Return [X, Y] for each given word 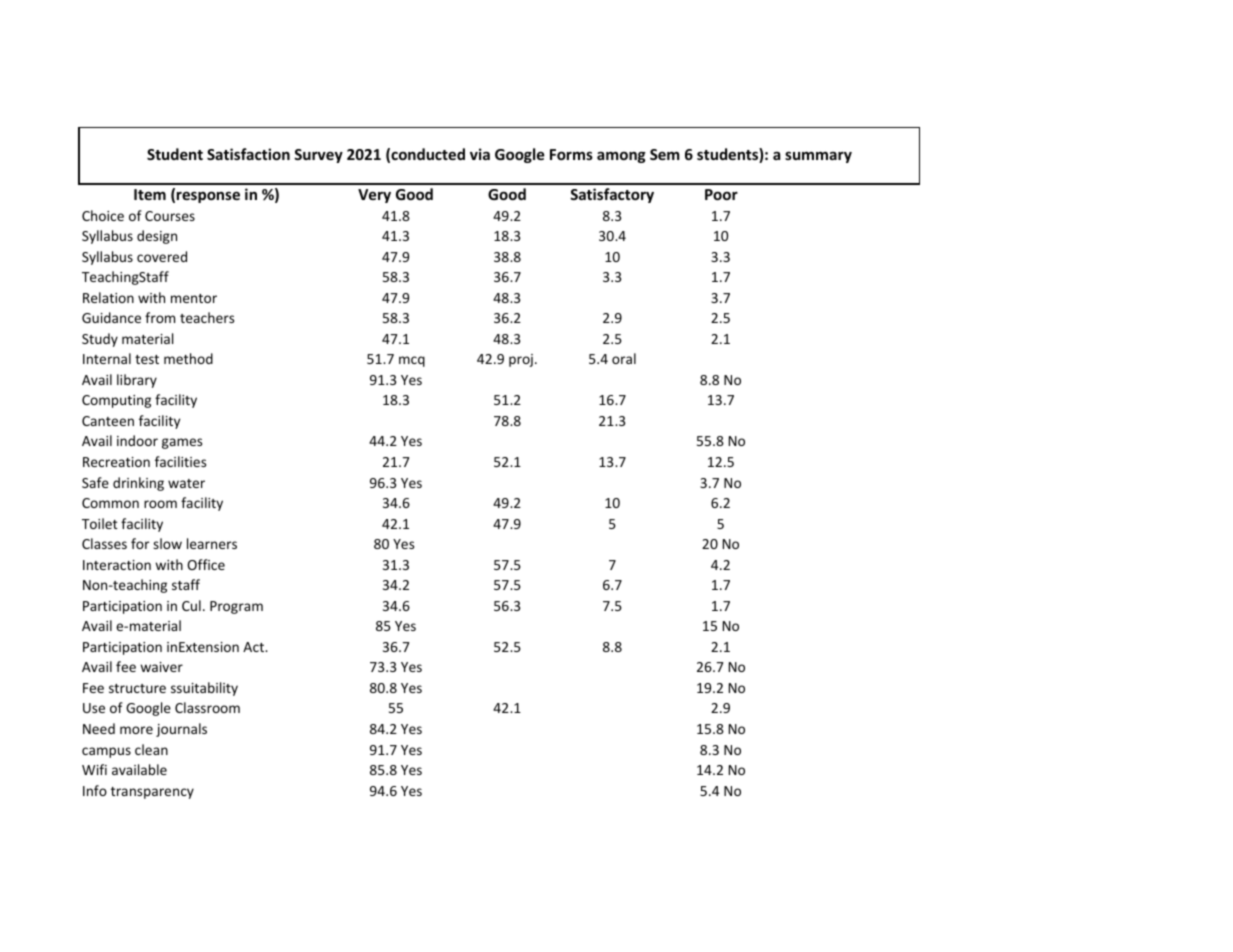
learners [212, 543]
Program [236, 607]
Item [150, 194]
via [480, 154]
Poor [721, 194]
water [186, 483]
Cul [191, 605]
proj [521, 360]
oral [624, 358]
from [160, 317]
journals [181, 730]
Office [206, 564]
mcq [412, 361]
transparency [152, 793]
